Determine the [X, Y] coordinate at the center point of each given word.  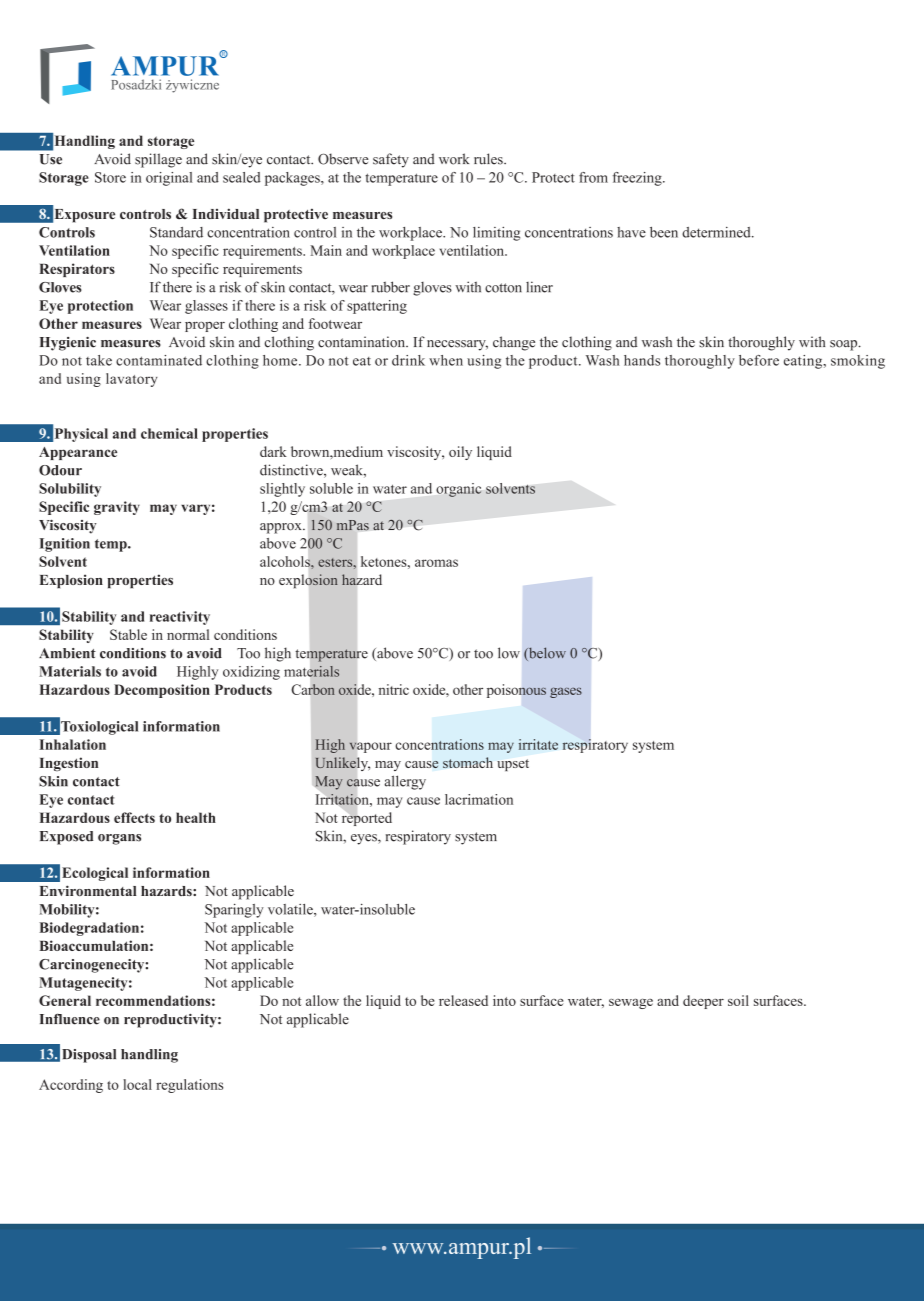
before [759, 360]
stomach [468, 762]
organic [458, 490]
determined [717, 232]
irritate [538, 744]
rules [489, 159]
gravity [117, 508]
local [137, 1084]
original [169, 179]
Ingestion [68, 764]
